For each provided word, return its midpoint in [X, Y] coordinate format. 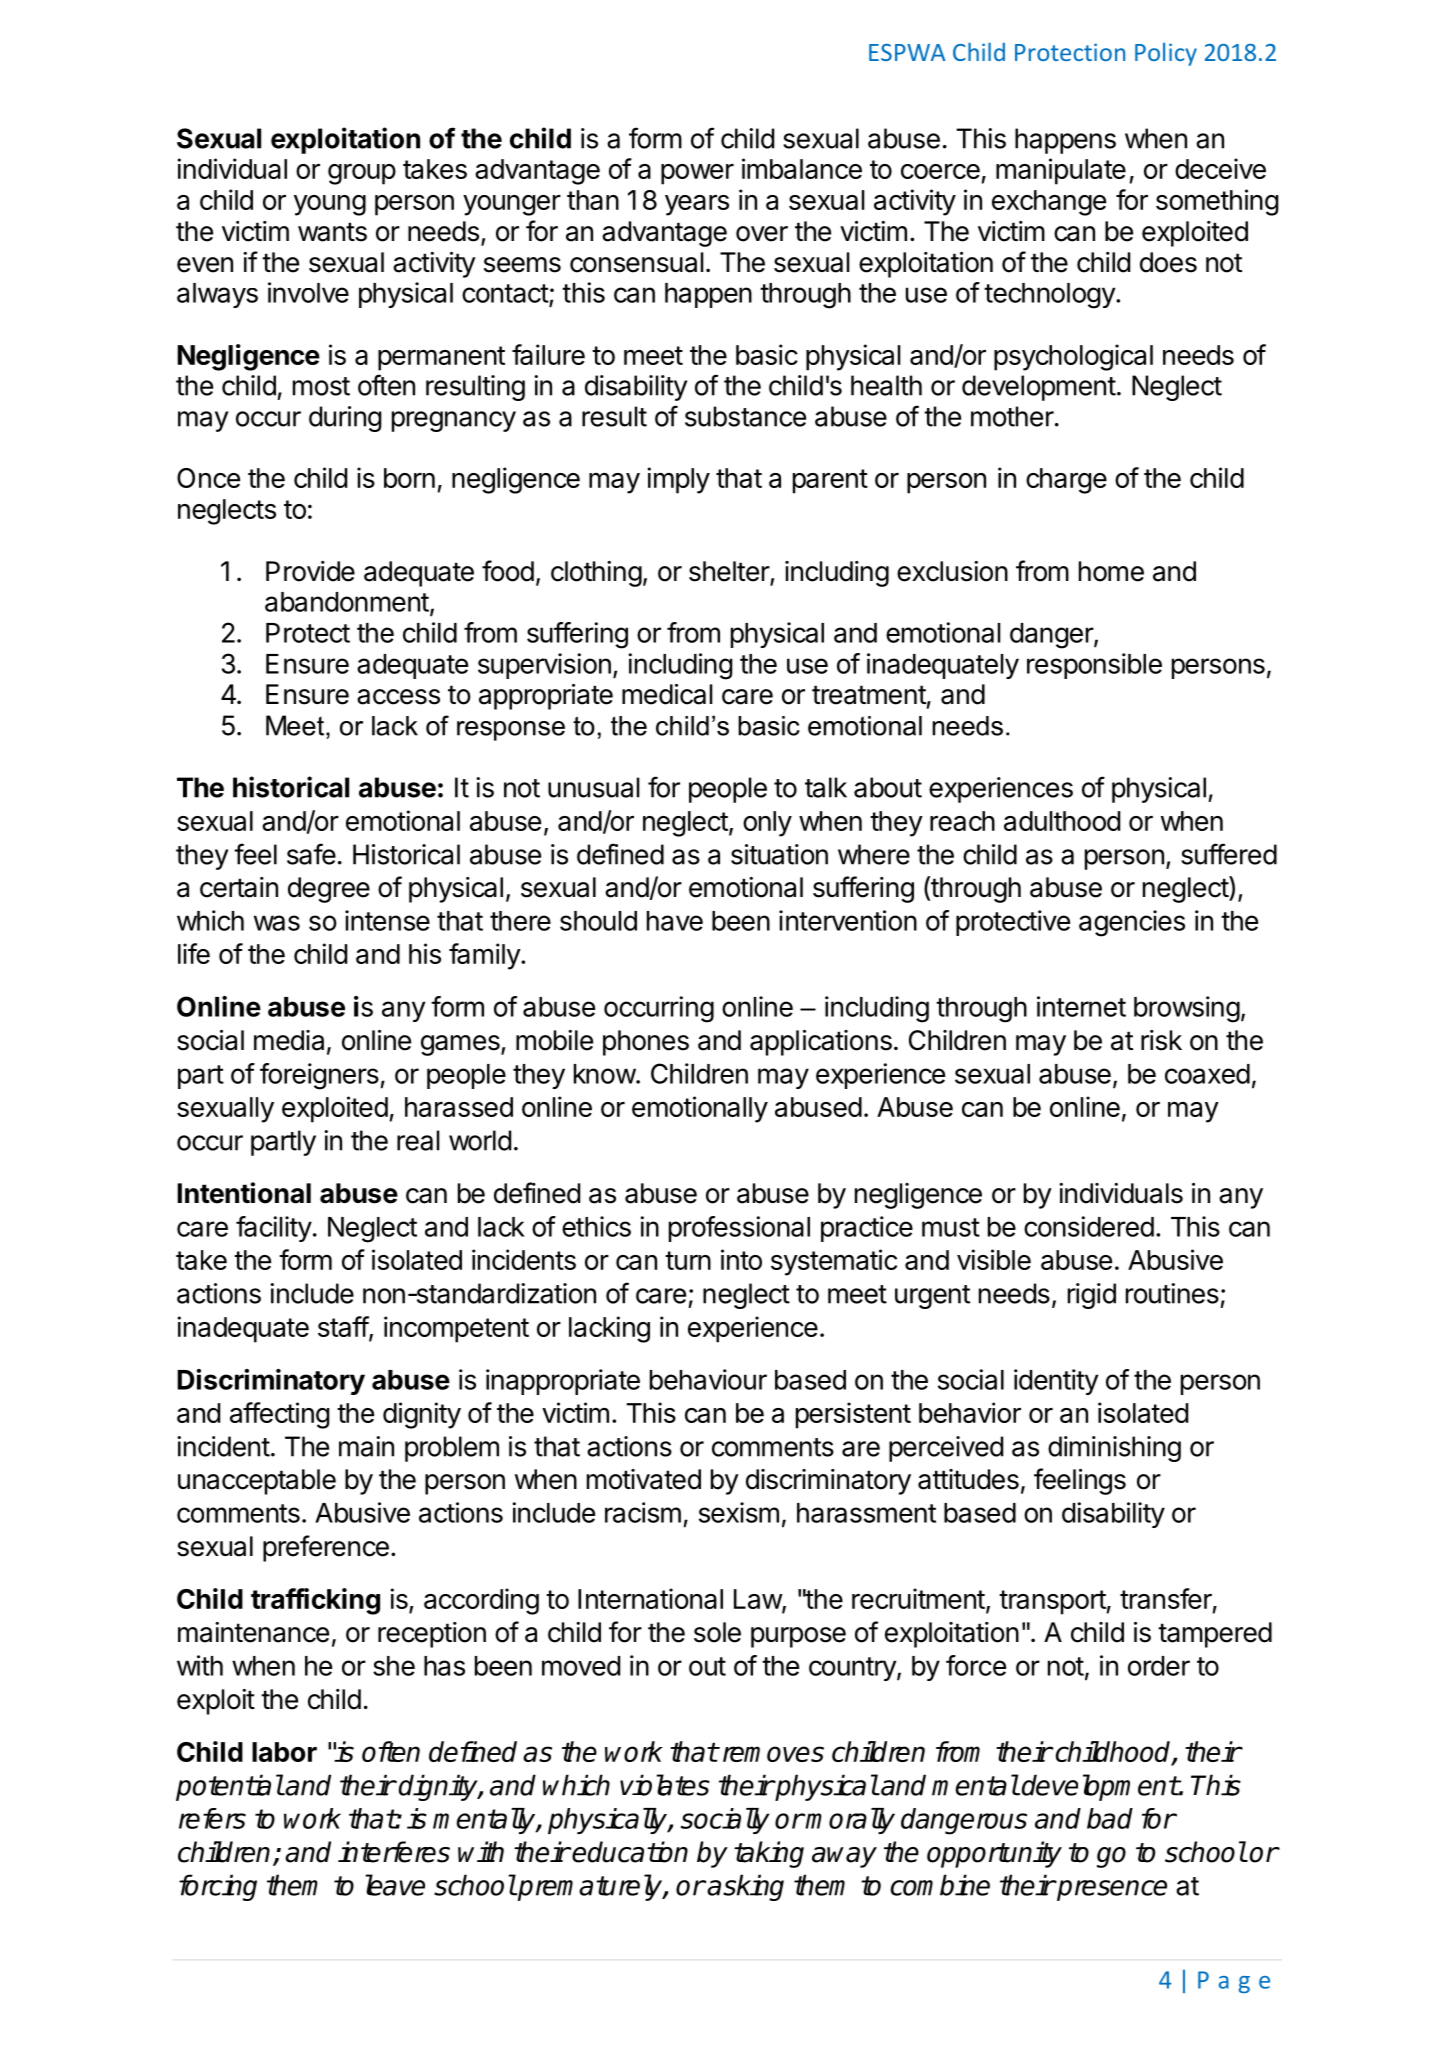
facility [274, 1229]
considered [1089, 1226]
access [398, 697]
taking [769, 1854]
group [362, 174]
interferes [394, 1852]
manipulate [1061, 171]
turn [688, 1260]
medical [667, 694]
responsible [1094, 666]
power [697, 174]
